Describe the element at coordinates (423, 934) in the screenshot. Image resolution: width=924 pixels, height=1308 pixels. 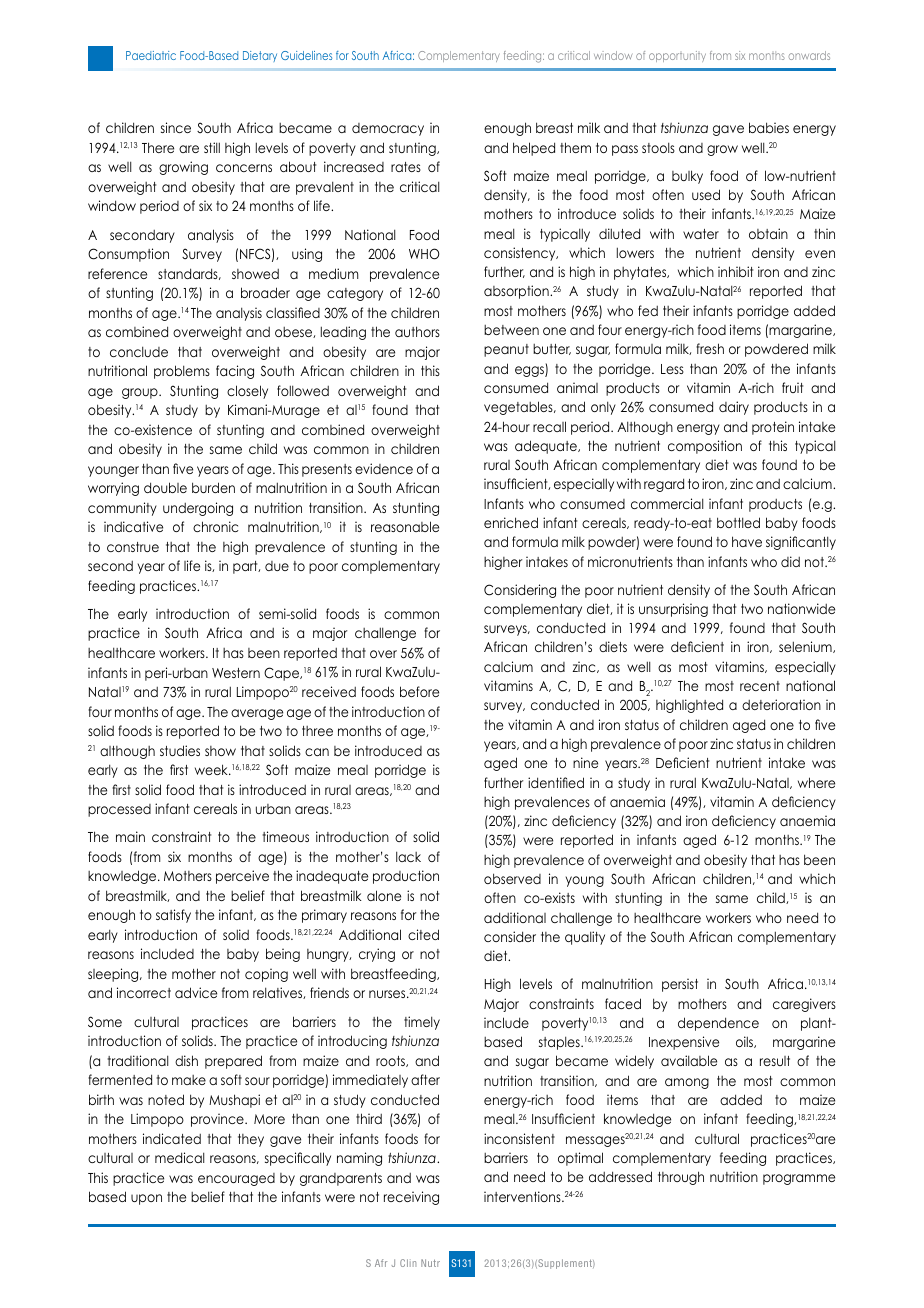
I see `cited` at that location.
